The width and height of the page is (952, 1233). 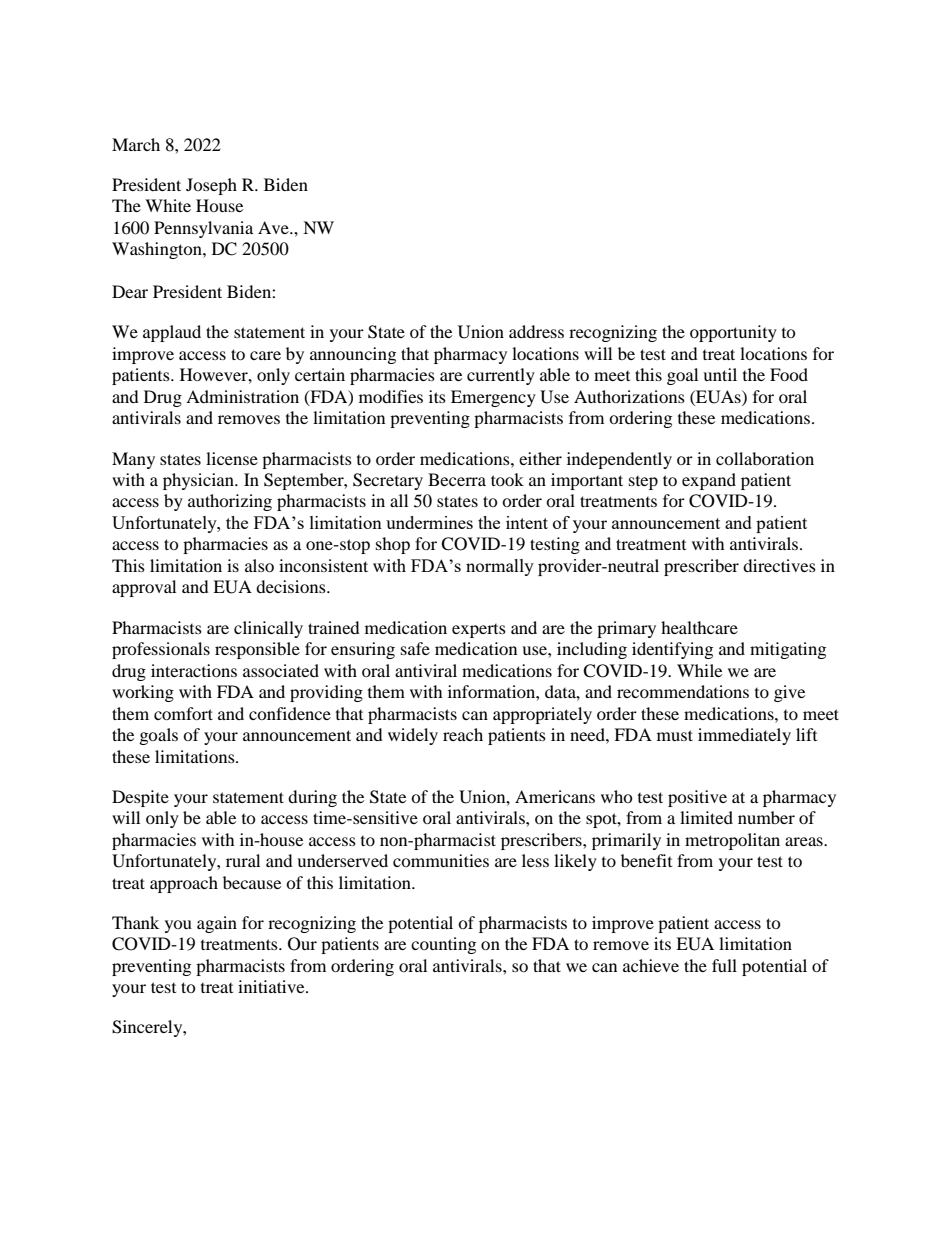 What do you see at coordinates (779, 565) in the page?
I see `directives` at bounding box center [779, 565].
